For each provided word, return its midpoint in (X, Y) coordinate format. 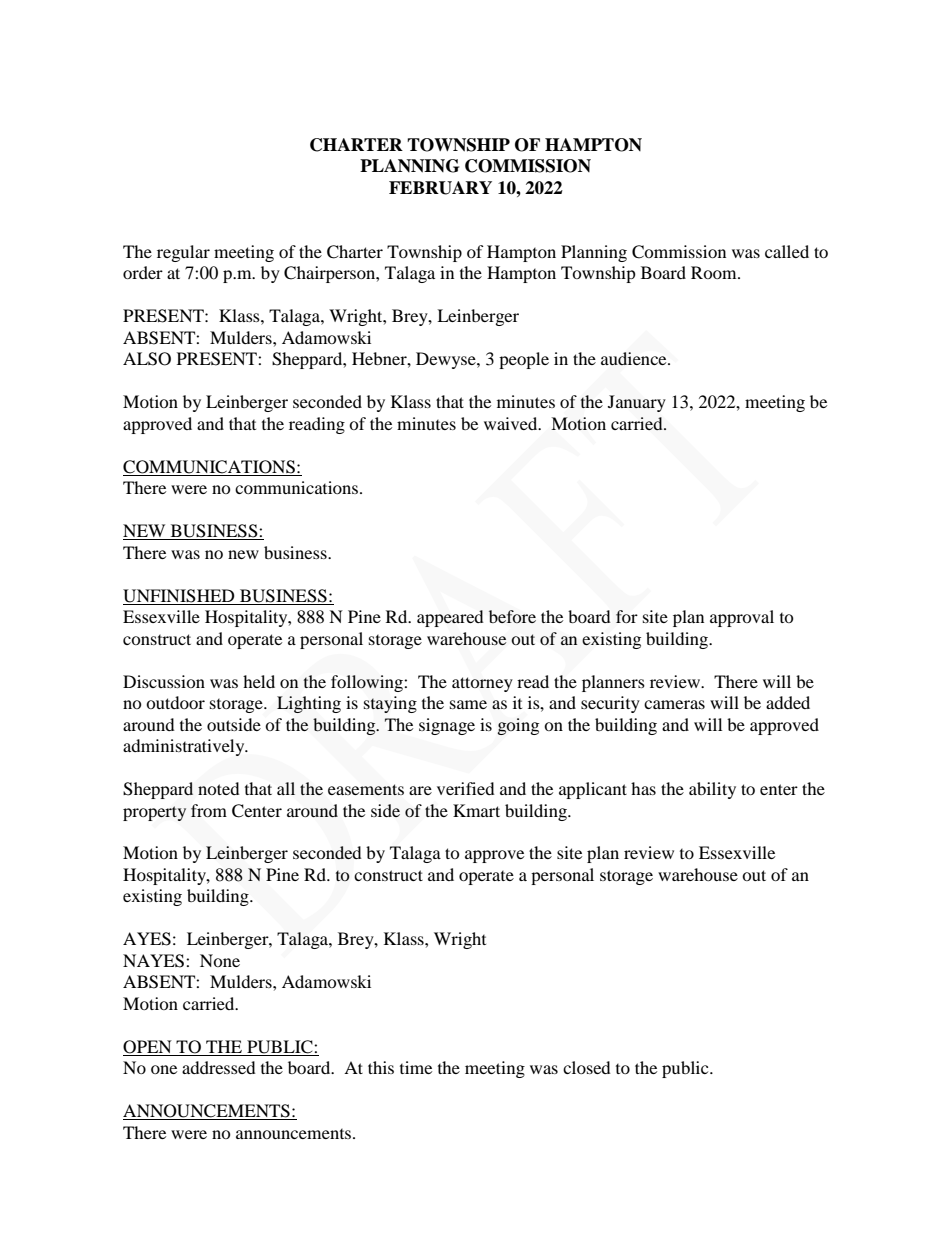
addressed (219, 1067)
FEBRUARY (440, 188)
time (416, 1067)
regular (183, 253)
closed (587, 1067)
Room (715, 272)
